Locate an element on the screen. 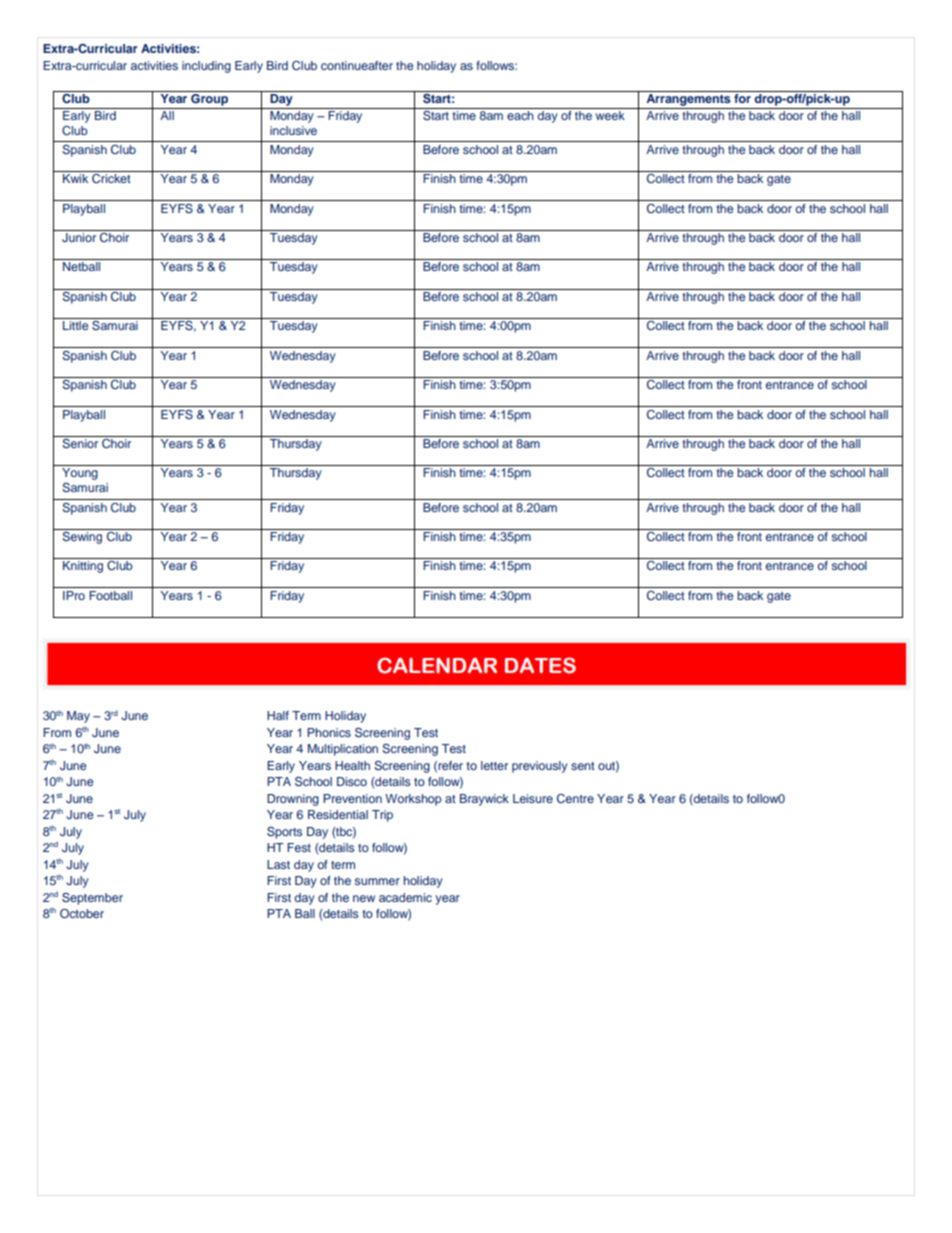 The height and width of the screenshot is (1233, 952). including is located at coordinates (206, 67).
